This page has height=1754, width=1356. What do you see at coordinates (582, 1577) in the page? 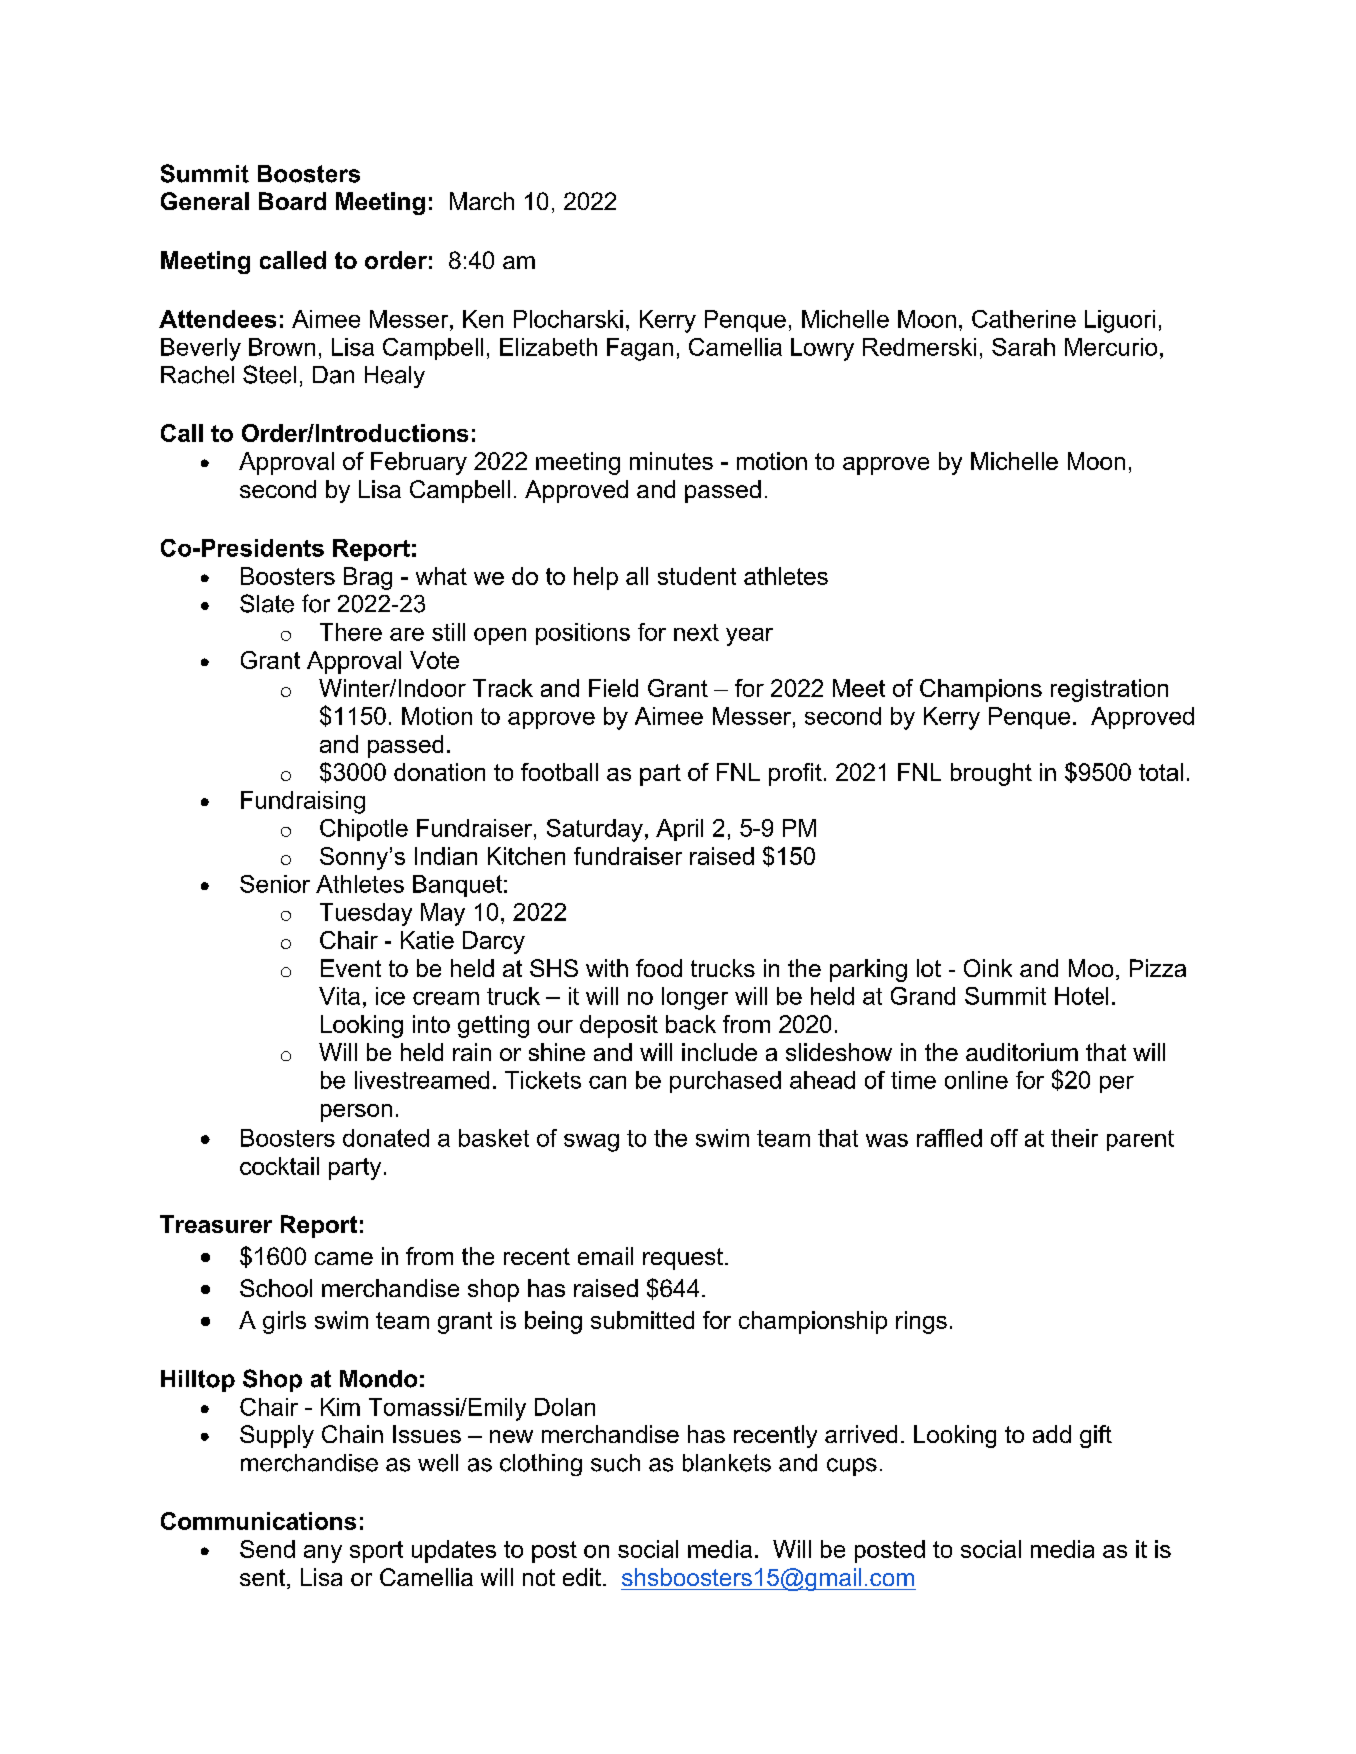
I see `edit` at bounding box center [582, 1577].
